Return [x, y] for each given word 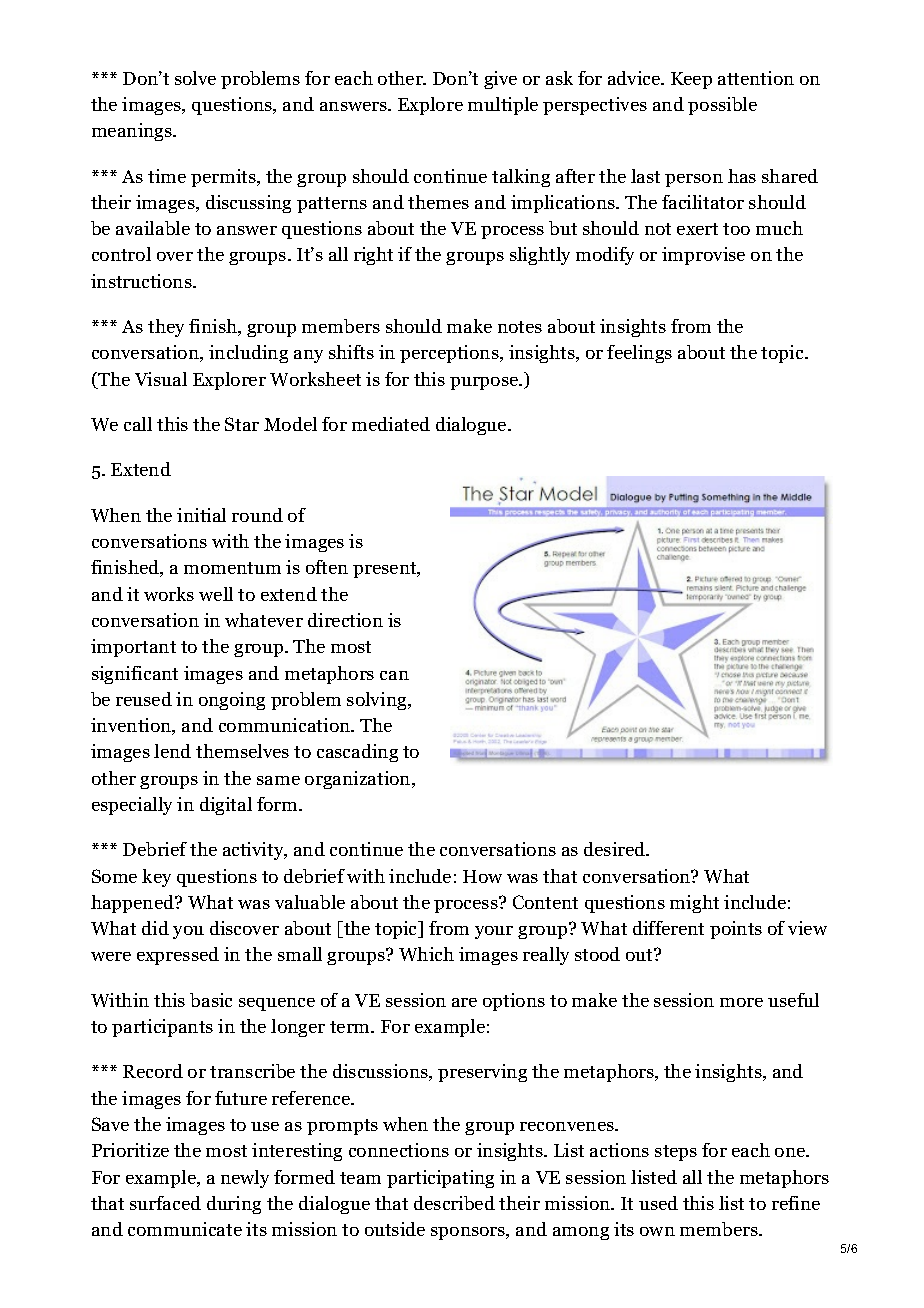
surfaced [165, 1203]
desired [616, 849]
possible [722, 106]
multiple [503, 106]
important [133, 648]
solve [195, 78]
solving [378, 701]
